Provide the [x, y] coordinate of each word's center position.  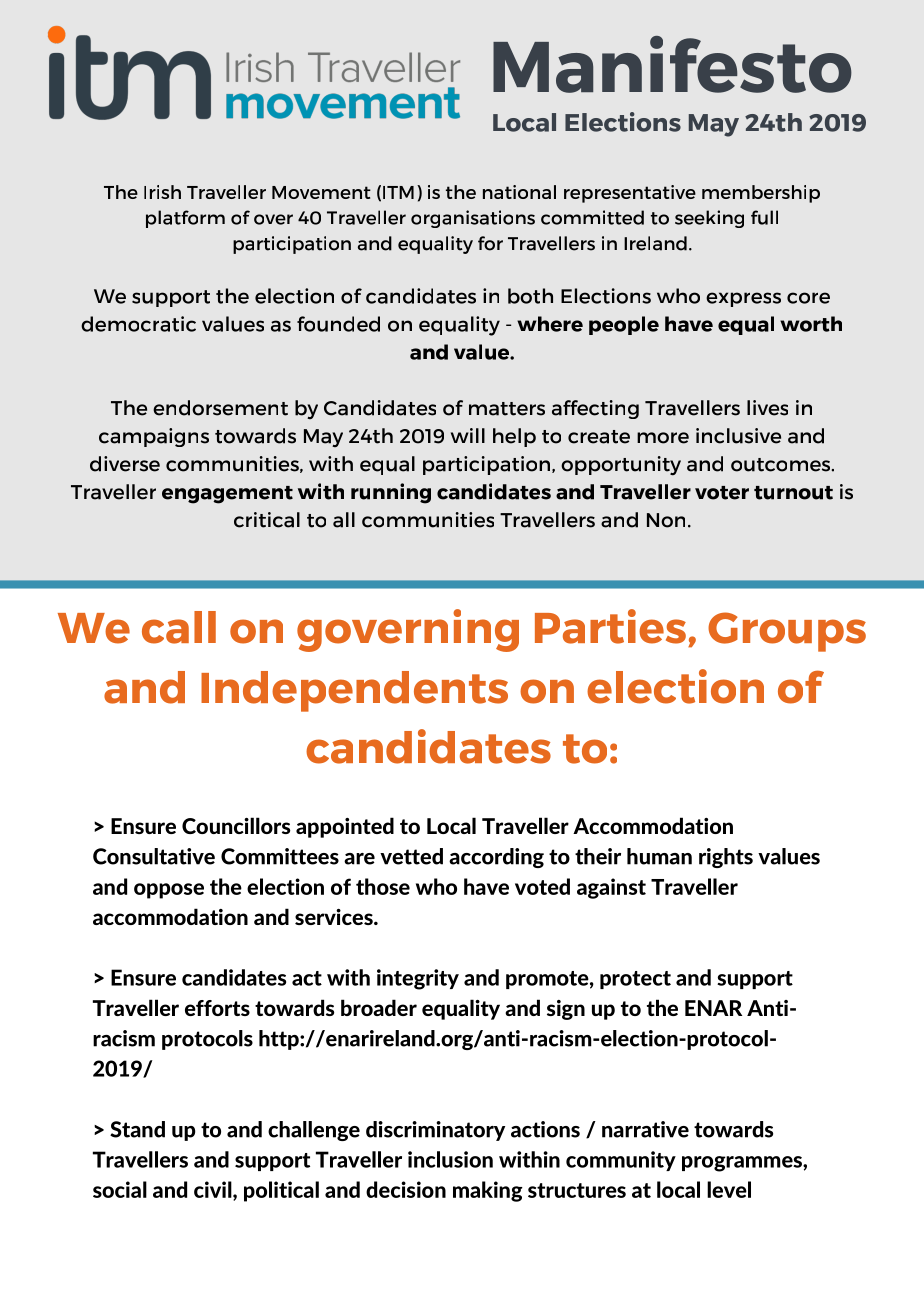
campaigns [154, 437]
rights [726, 858]
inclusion [450, 1159]
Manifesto [672, 64]
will [468, 435]
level [729, 1189]
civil [214, 1190]
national [519, 192]
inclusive [738, 436]
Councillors [236, 825]
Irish [162, 192]
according [496, 858]
